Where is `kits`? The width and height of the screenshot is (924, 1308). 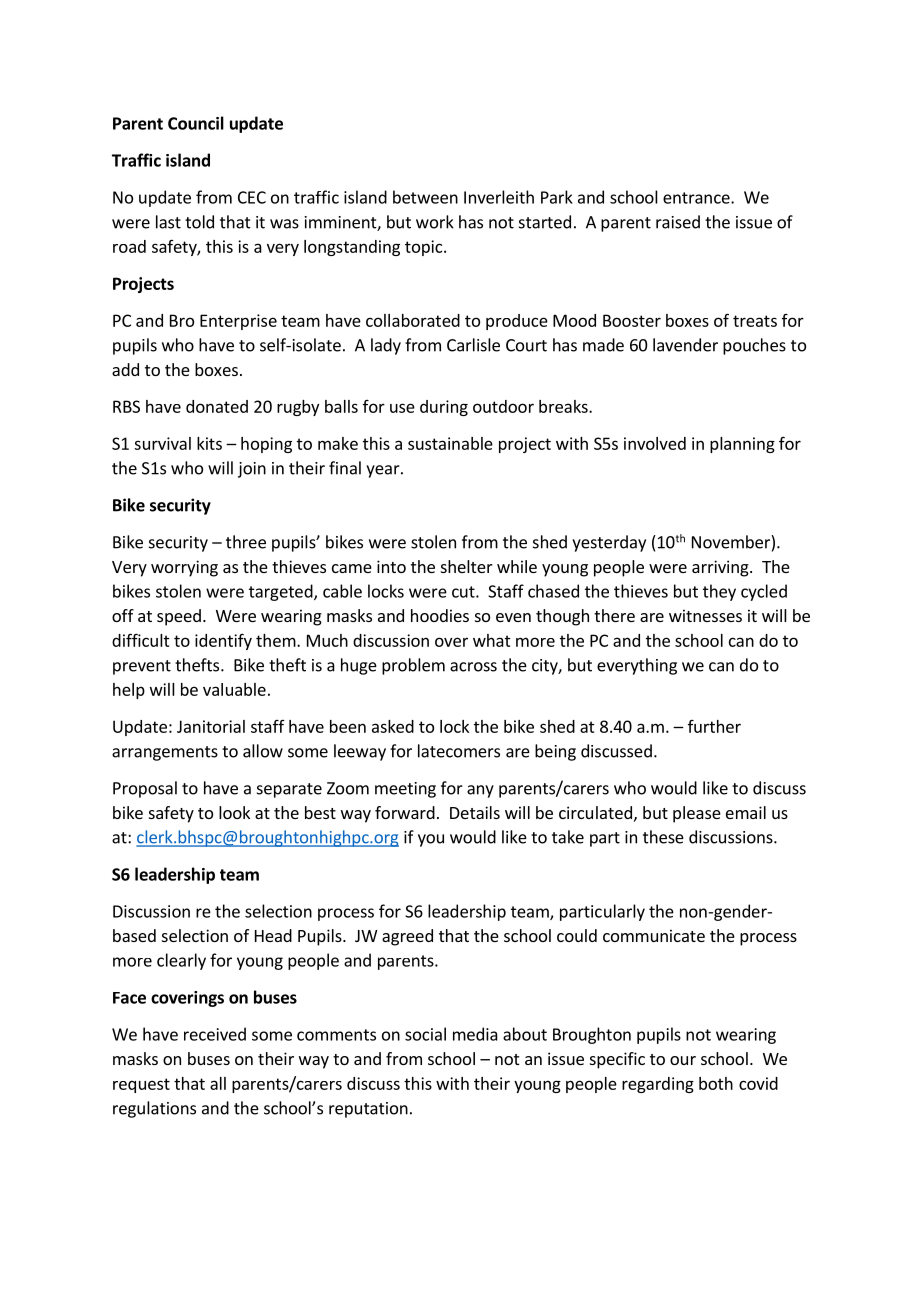 kits is located at coordinates (209, 443).
